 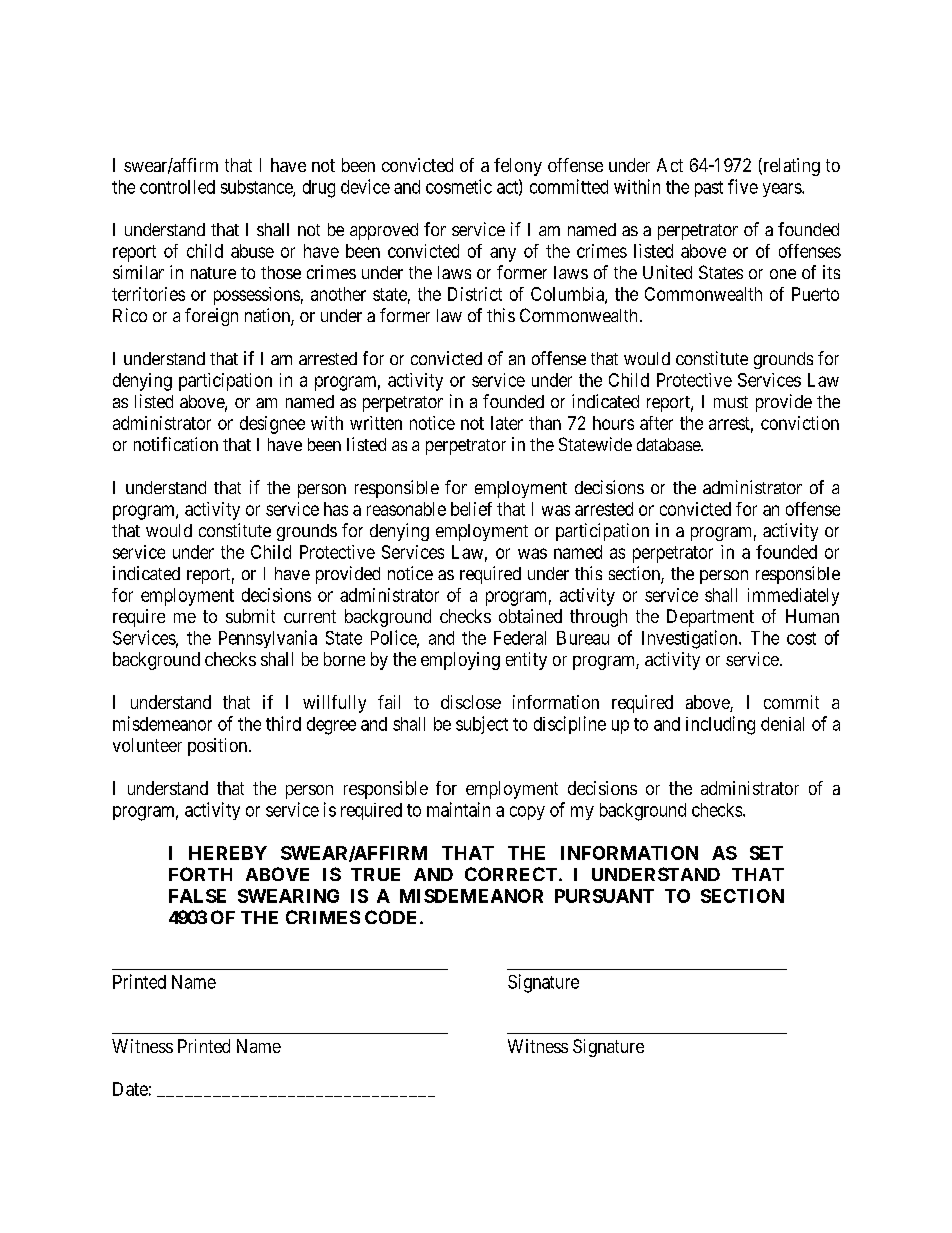 I want to click on FALSE, so click(x=197, y=896).
